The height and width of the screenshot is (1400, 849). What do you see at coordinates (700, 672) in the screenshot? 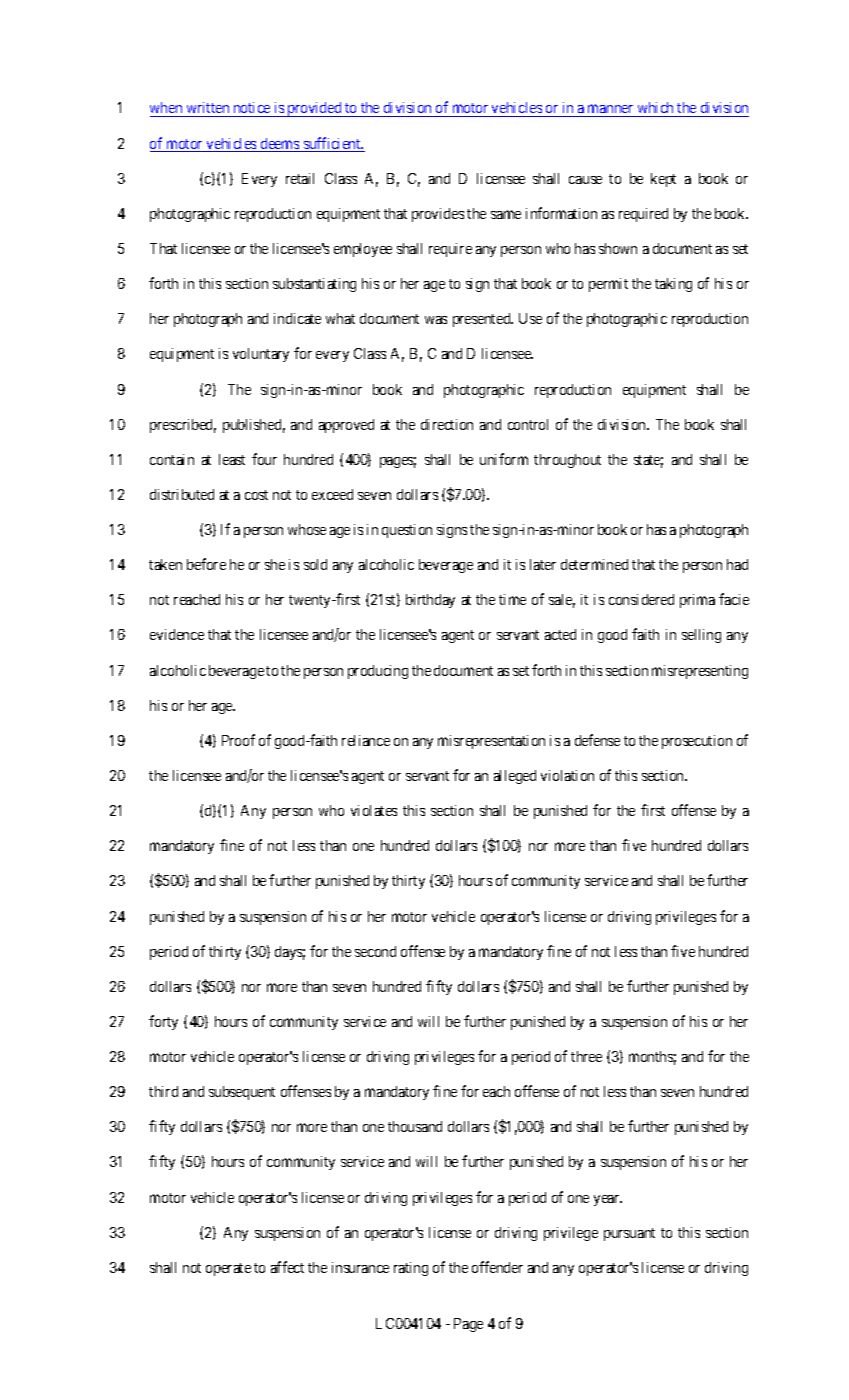
I see `misrepresenting` at bounding box center [700, 672].
